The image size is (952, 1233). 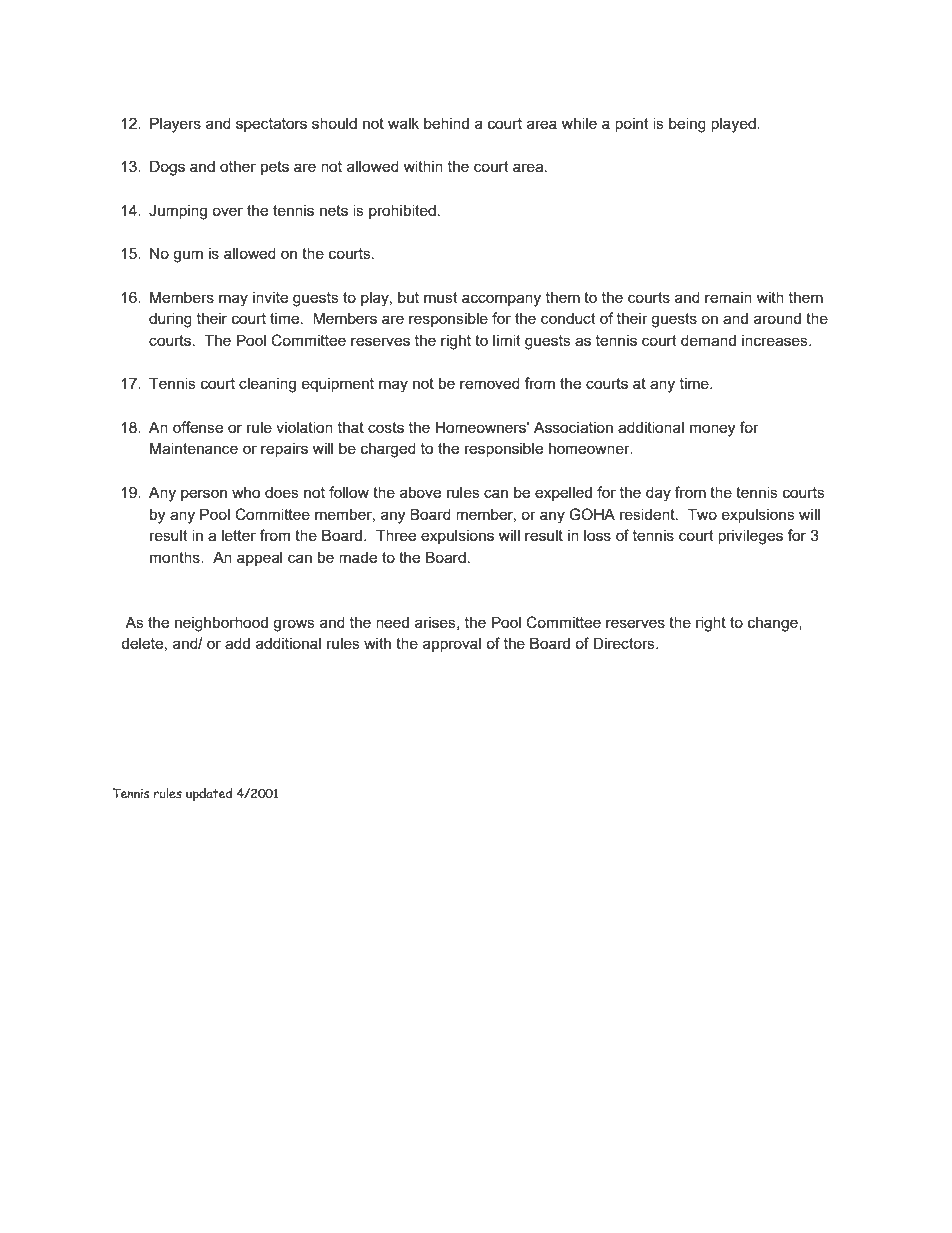 What do you see at coordinates (209, 795) in the document?
I see `updated` at bounding box center [209, 795].
